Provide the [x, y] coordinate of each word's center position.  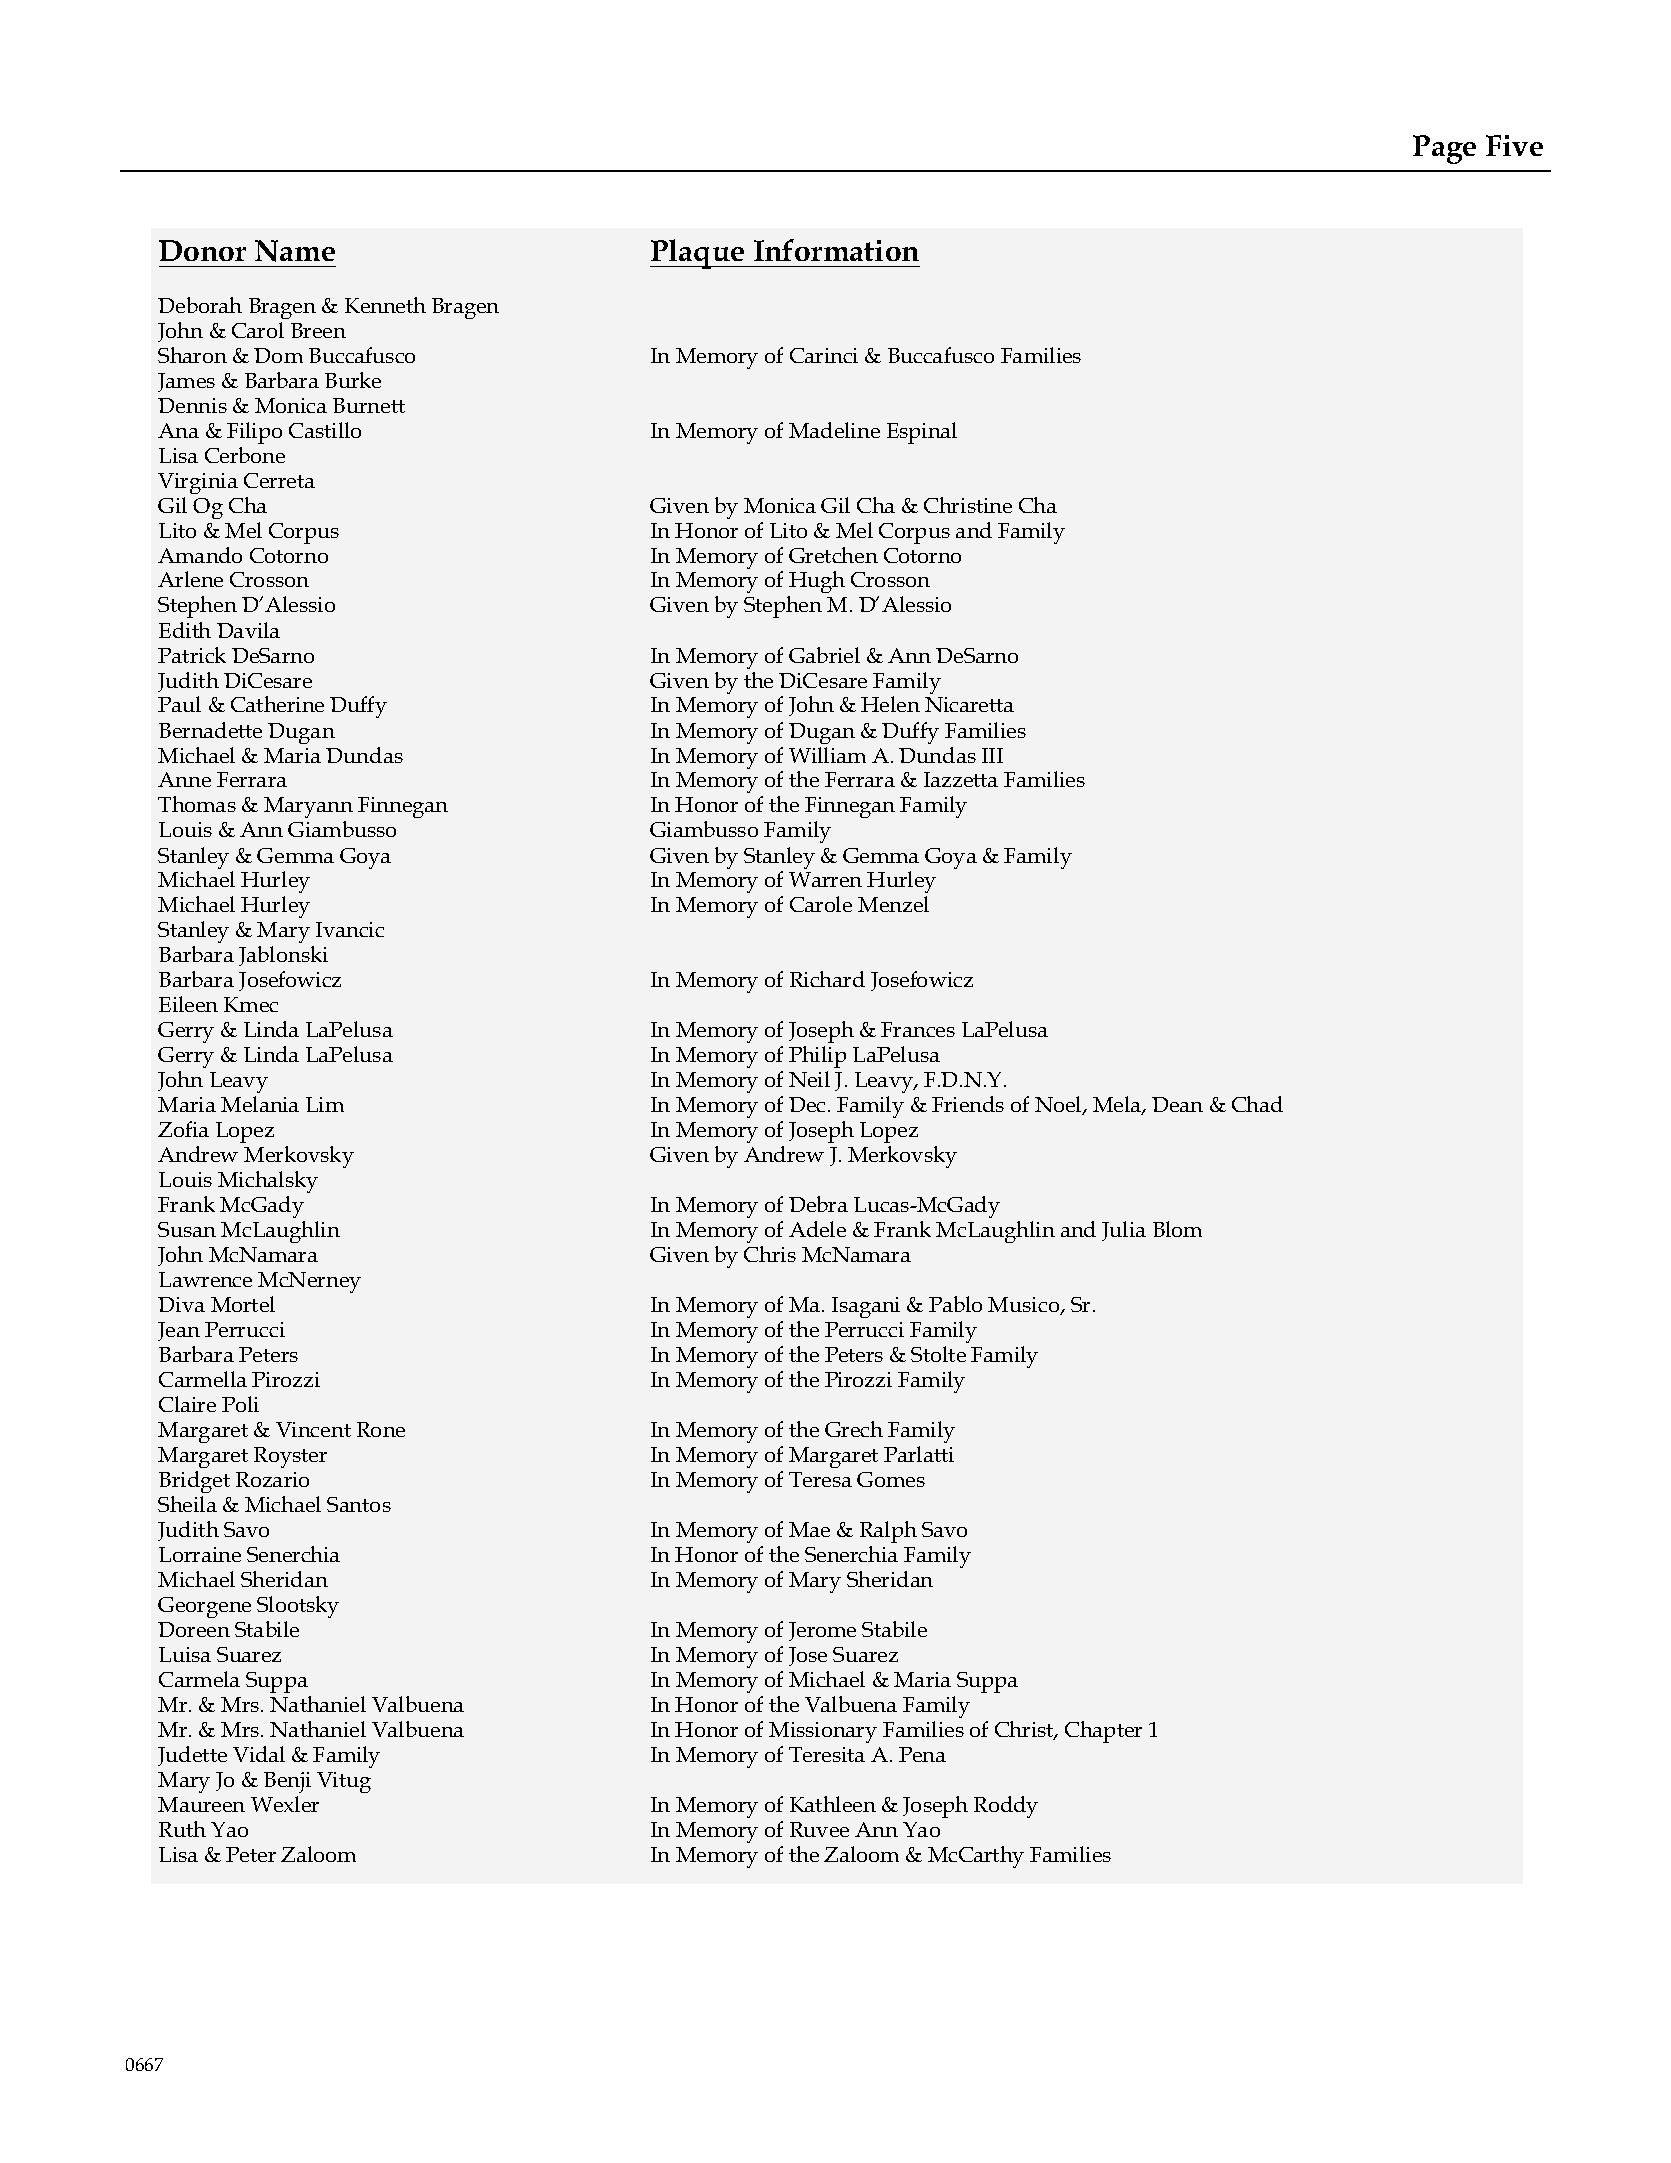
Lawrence [205, 1279]
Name [295, 251]
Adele [817, 1229]
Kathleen [833, 1804]
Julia [1124, 1231]
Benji [287, 1782]
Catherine [277, 704]
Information [836, 250]
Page [1444, 149]
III [992, 755]
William [827, 755]
